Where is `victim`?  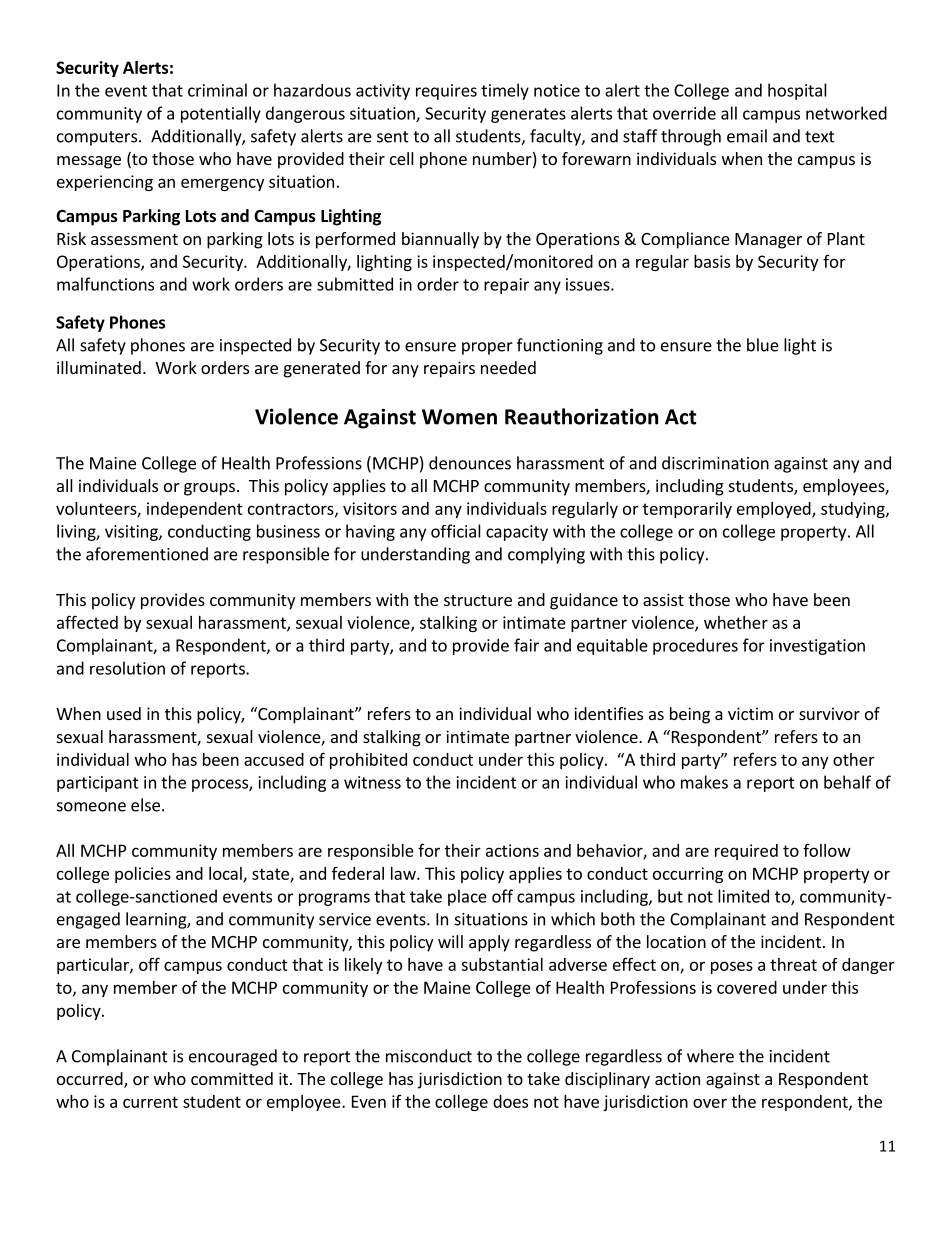 victim is located at coordinates (750, 713).
